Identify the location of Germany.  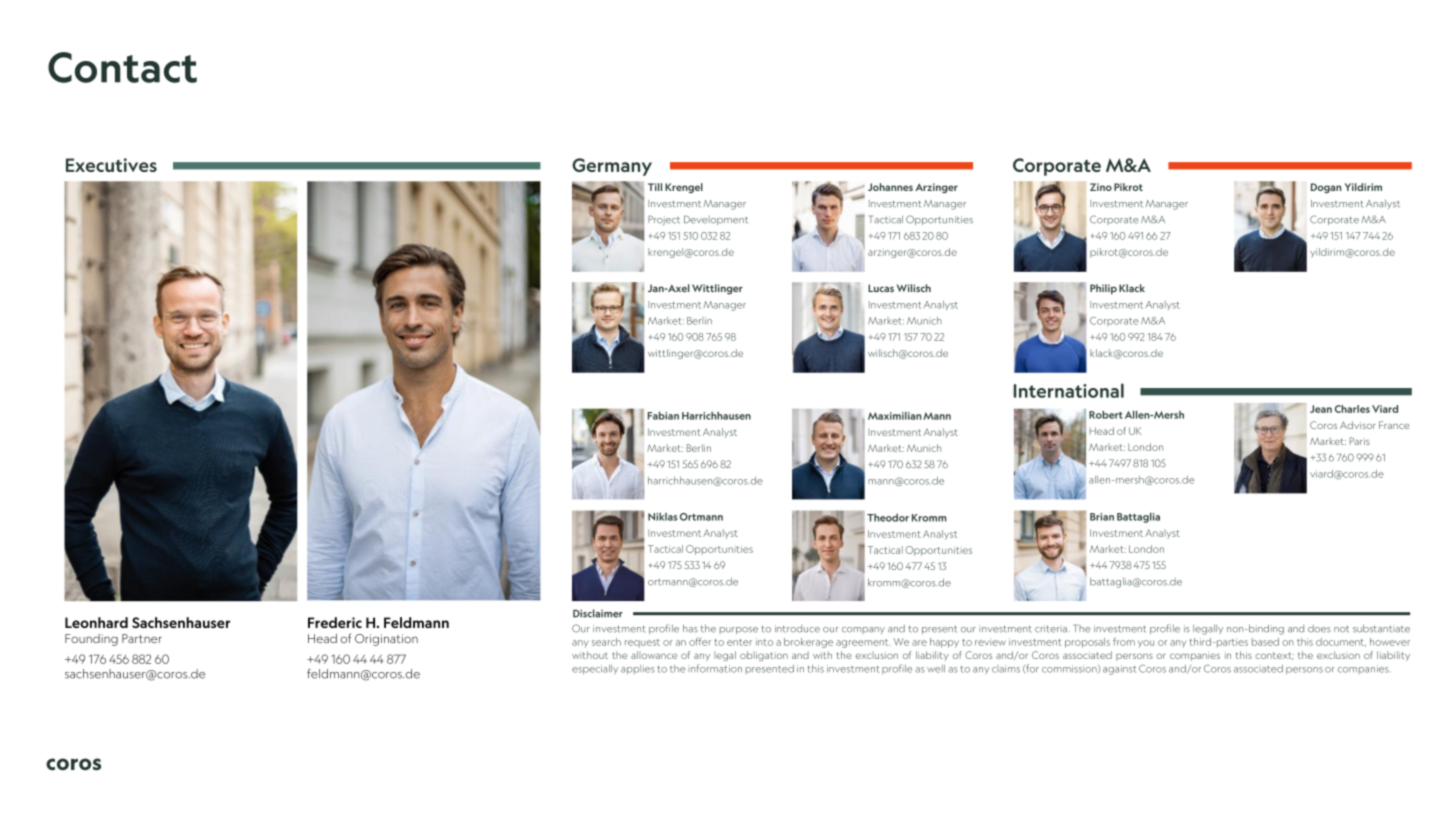
(612, 167).
